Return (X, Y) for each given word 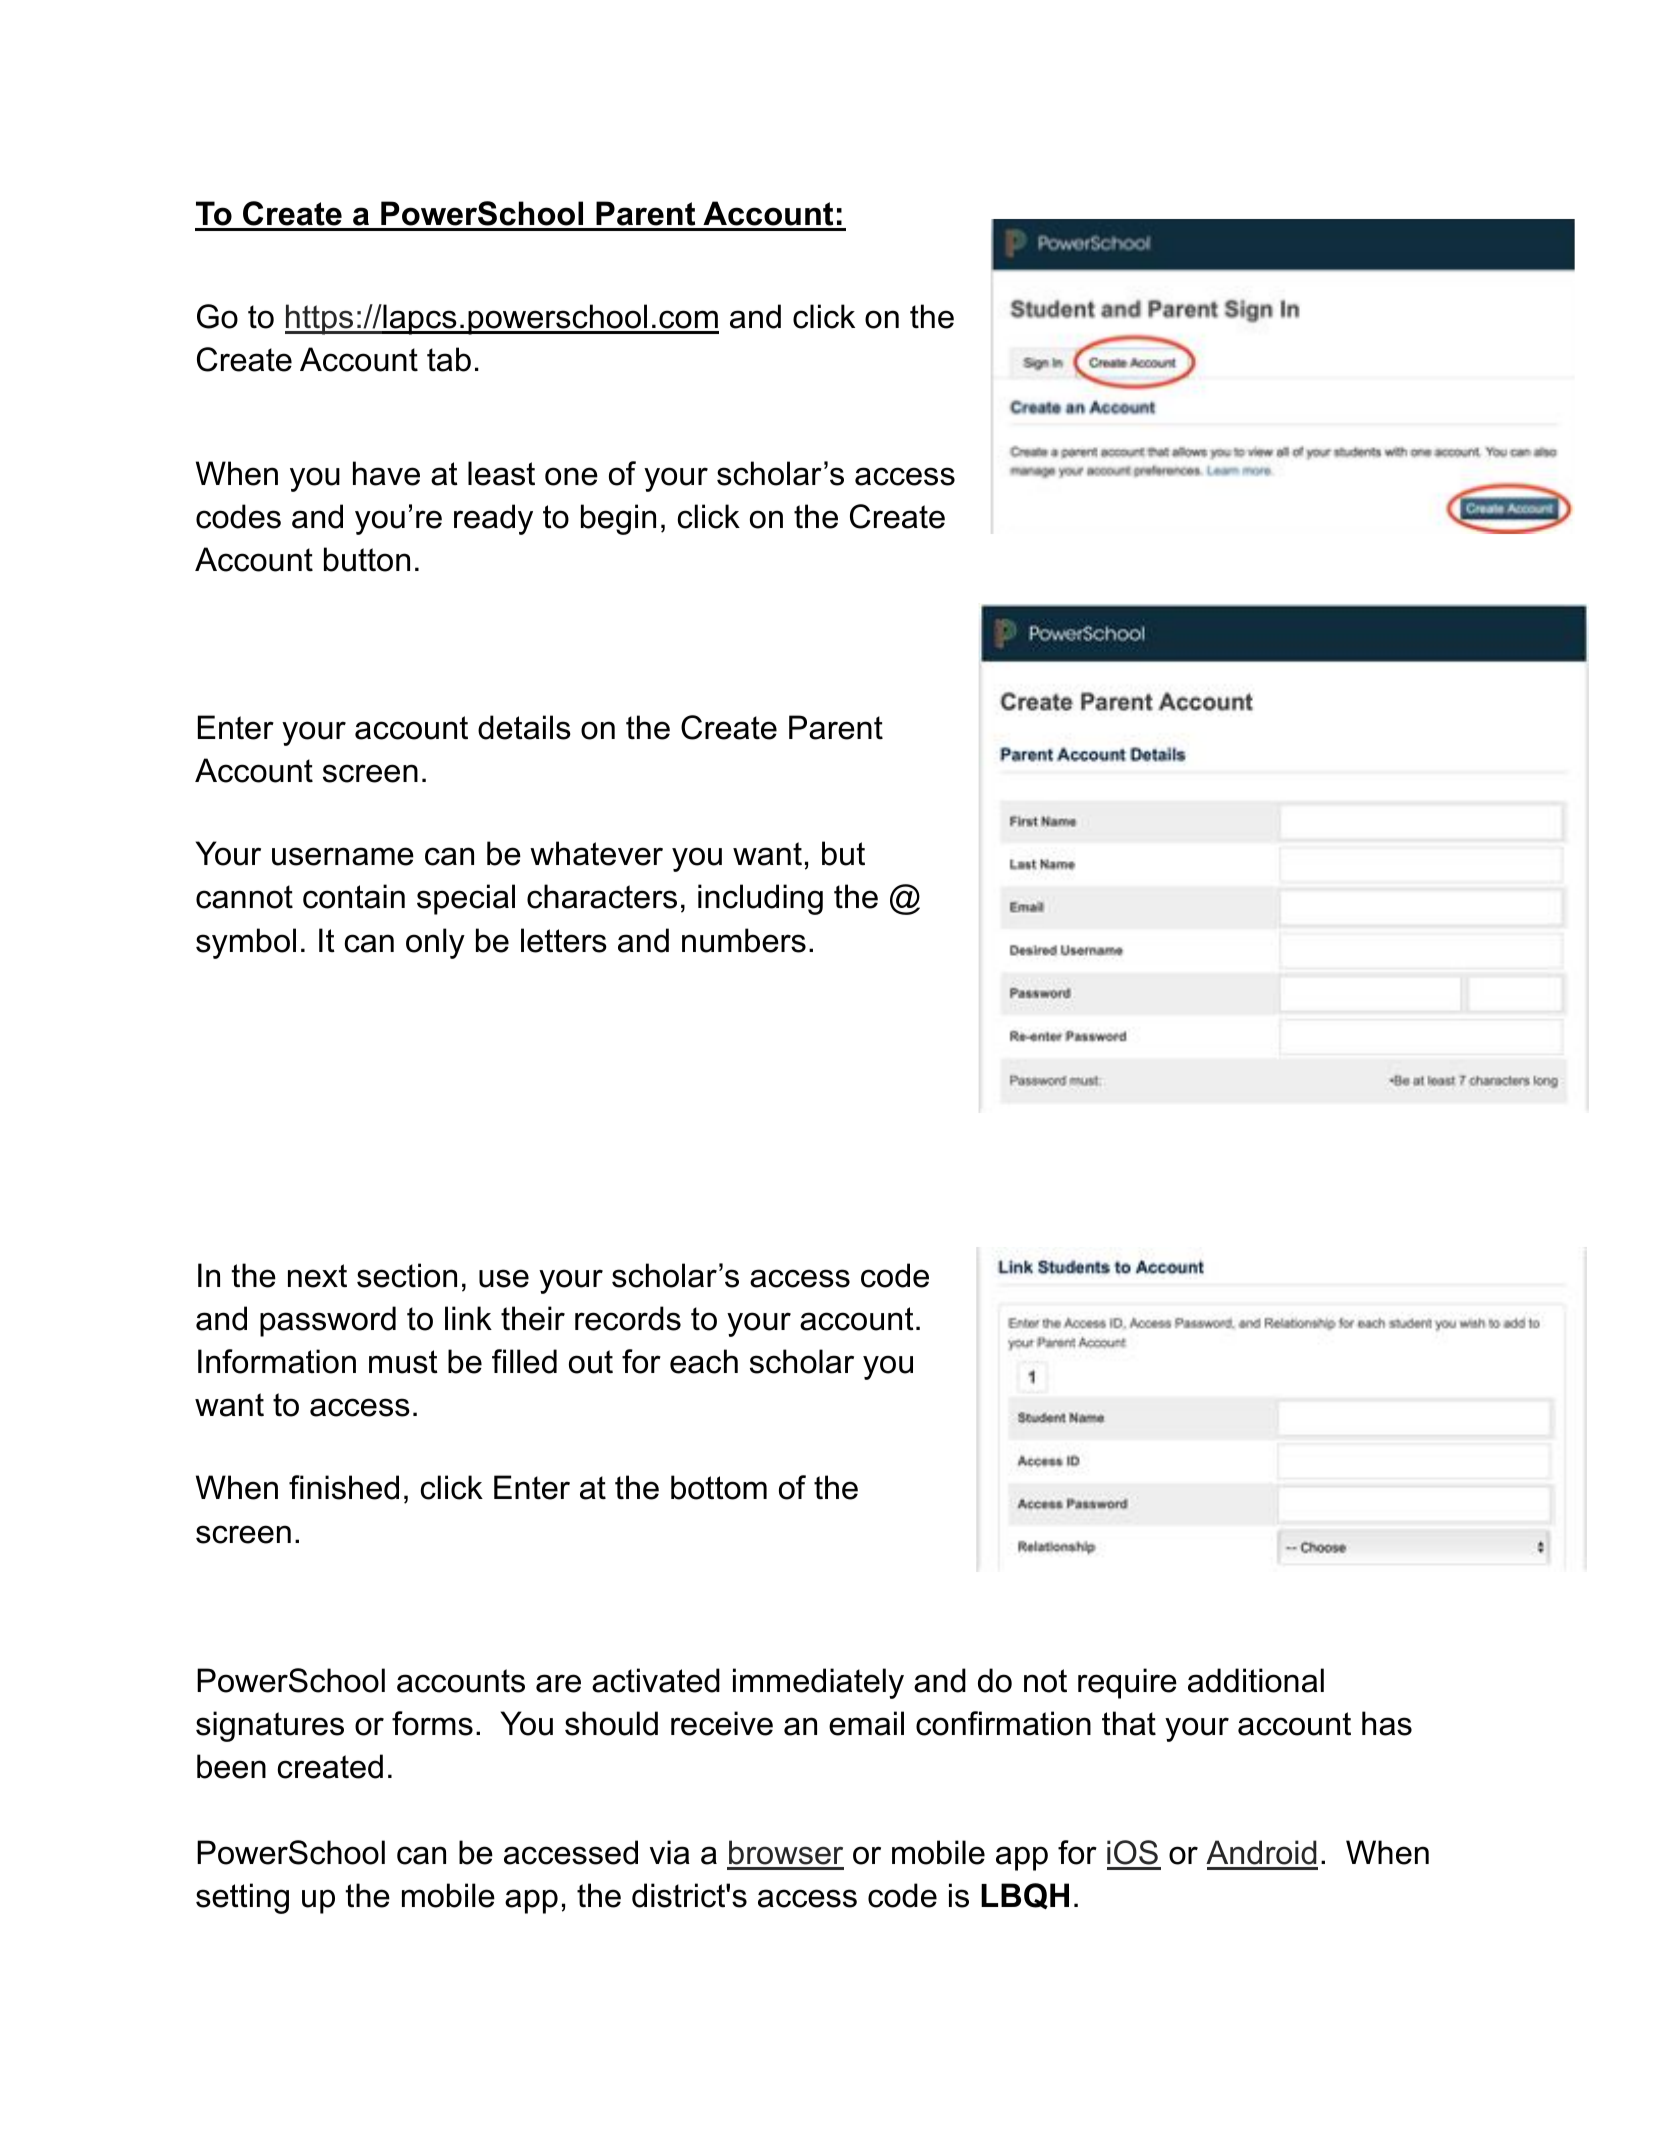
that (1129, 1723)
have (386, 473)
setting (242, 1898)
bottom (719, 1487)
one (571, 476)
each (704, 1361)
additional (1256, 1680)
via (670, 1852)
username (343, 856)
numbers (744, 940)
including (760, 899)
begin (618, 519)
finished (344, 1487)
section (407, 1275)
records (628, 1318)
